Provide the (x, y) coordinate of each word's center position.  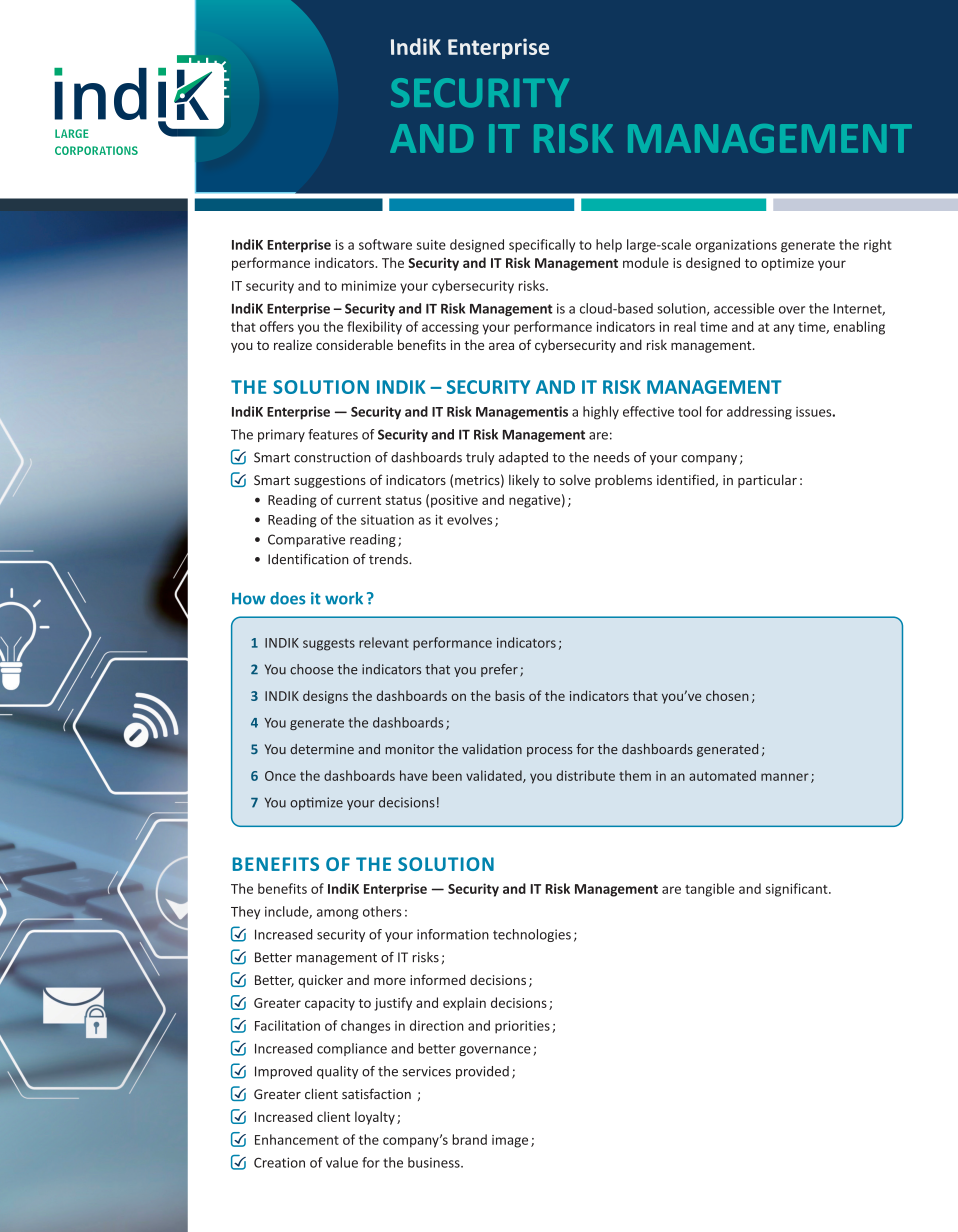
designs (325, 697)
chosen (727, 695)
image (510, 1141)
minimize (369, 286)
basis (510, 695)
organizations (736, 246)
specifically (542, 246)
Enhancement (297, 1139)
